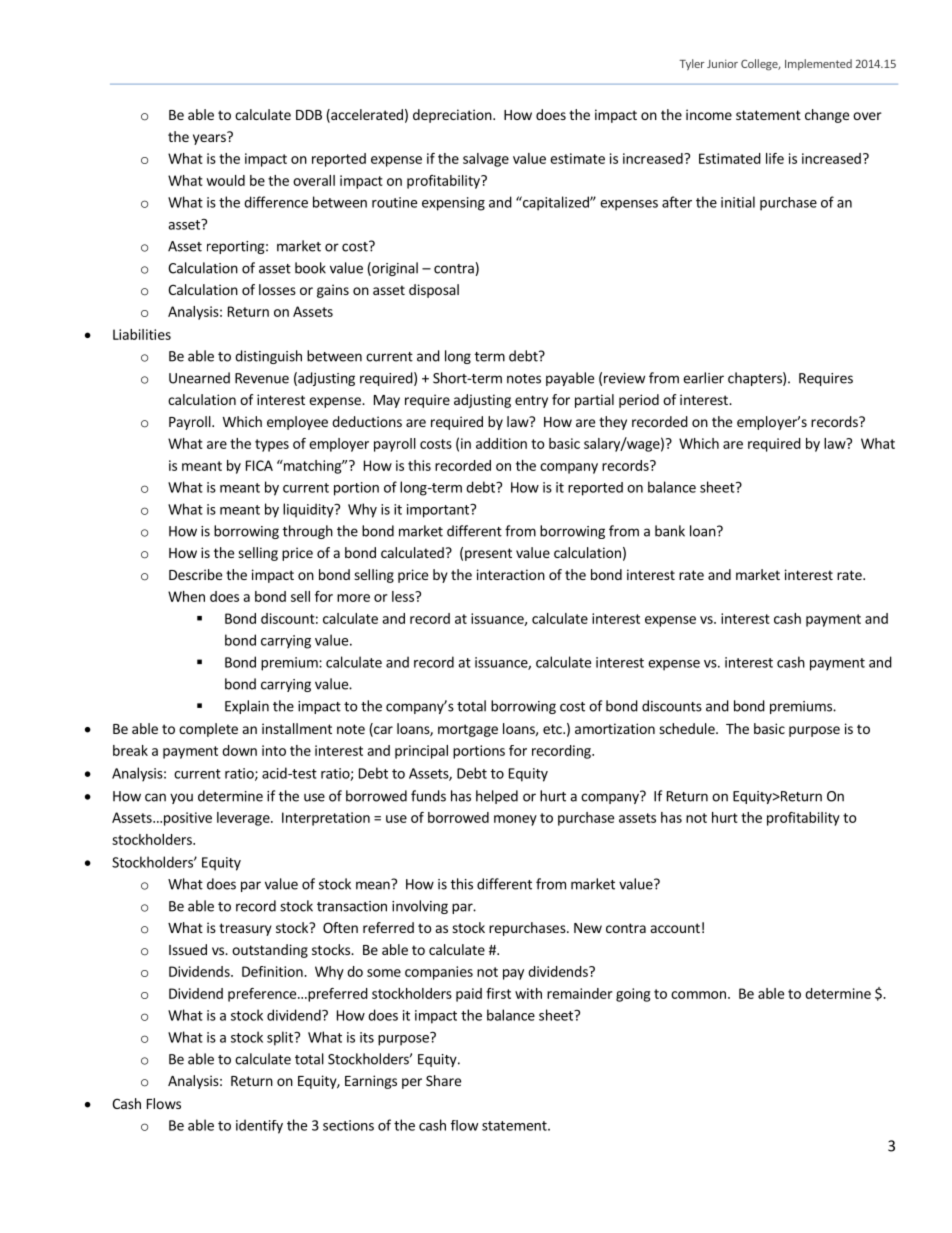  I want to click on income, so click(709, 114).
